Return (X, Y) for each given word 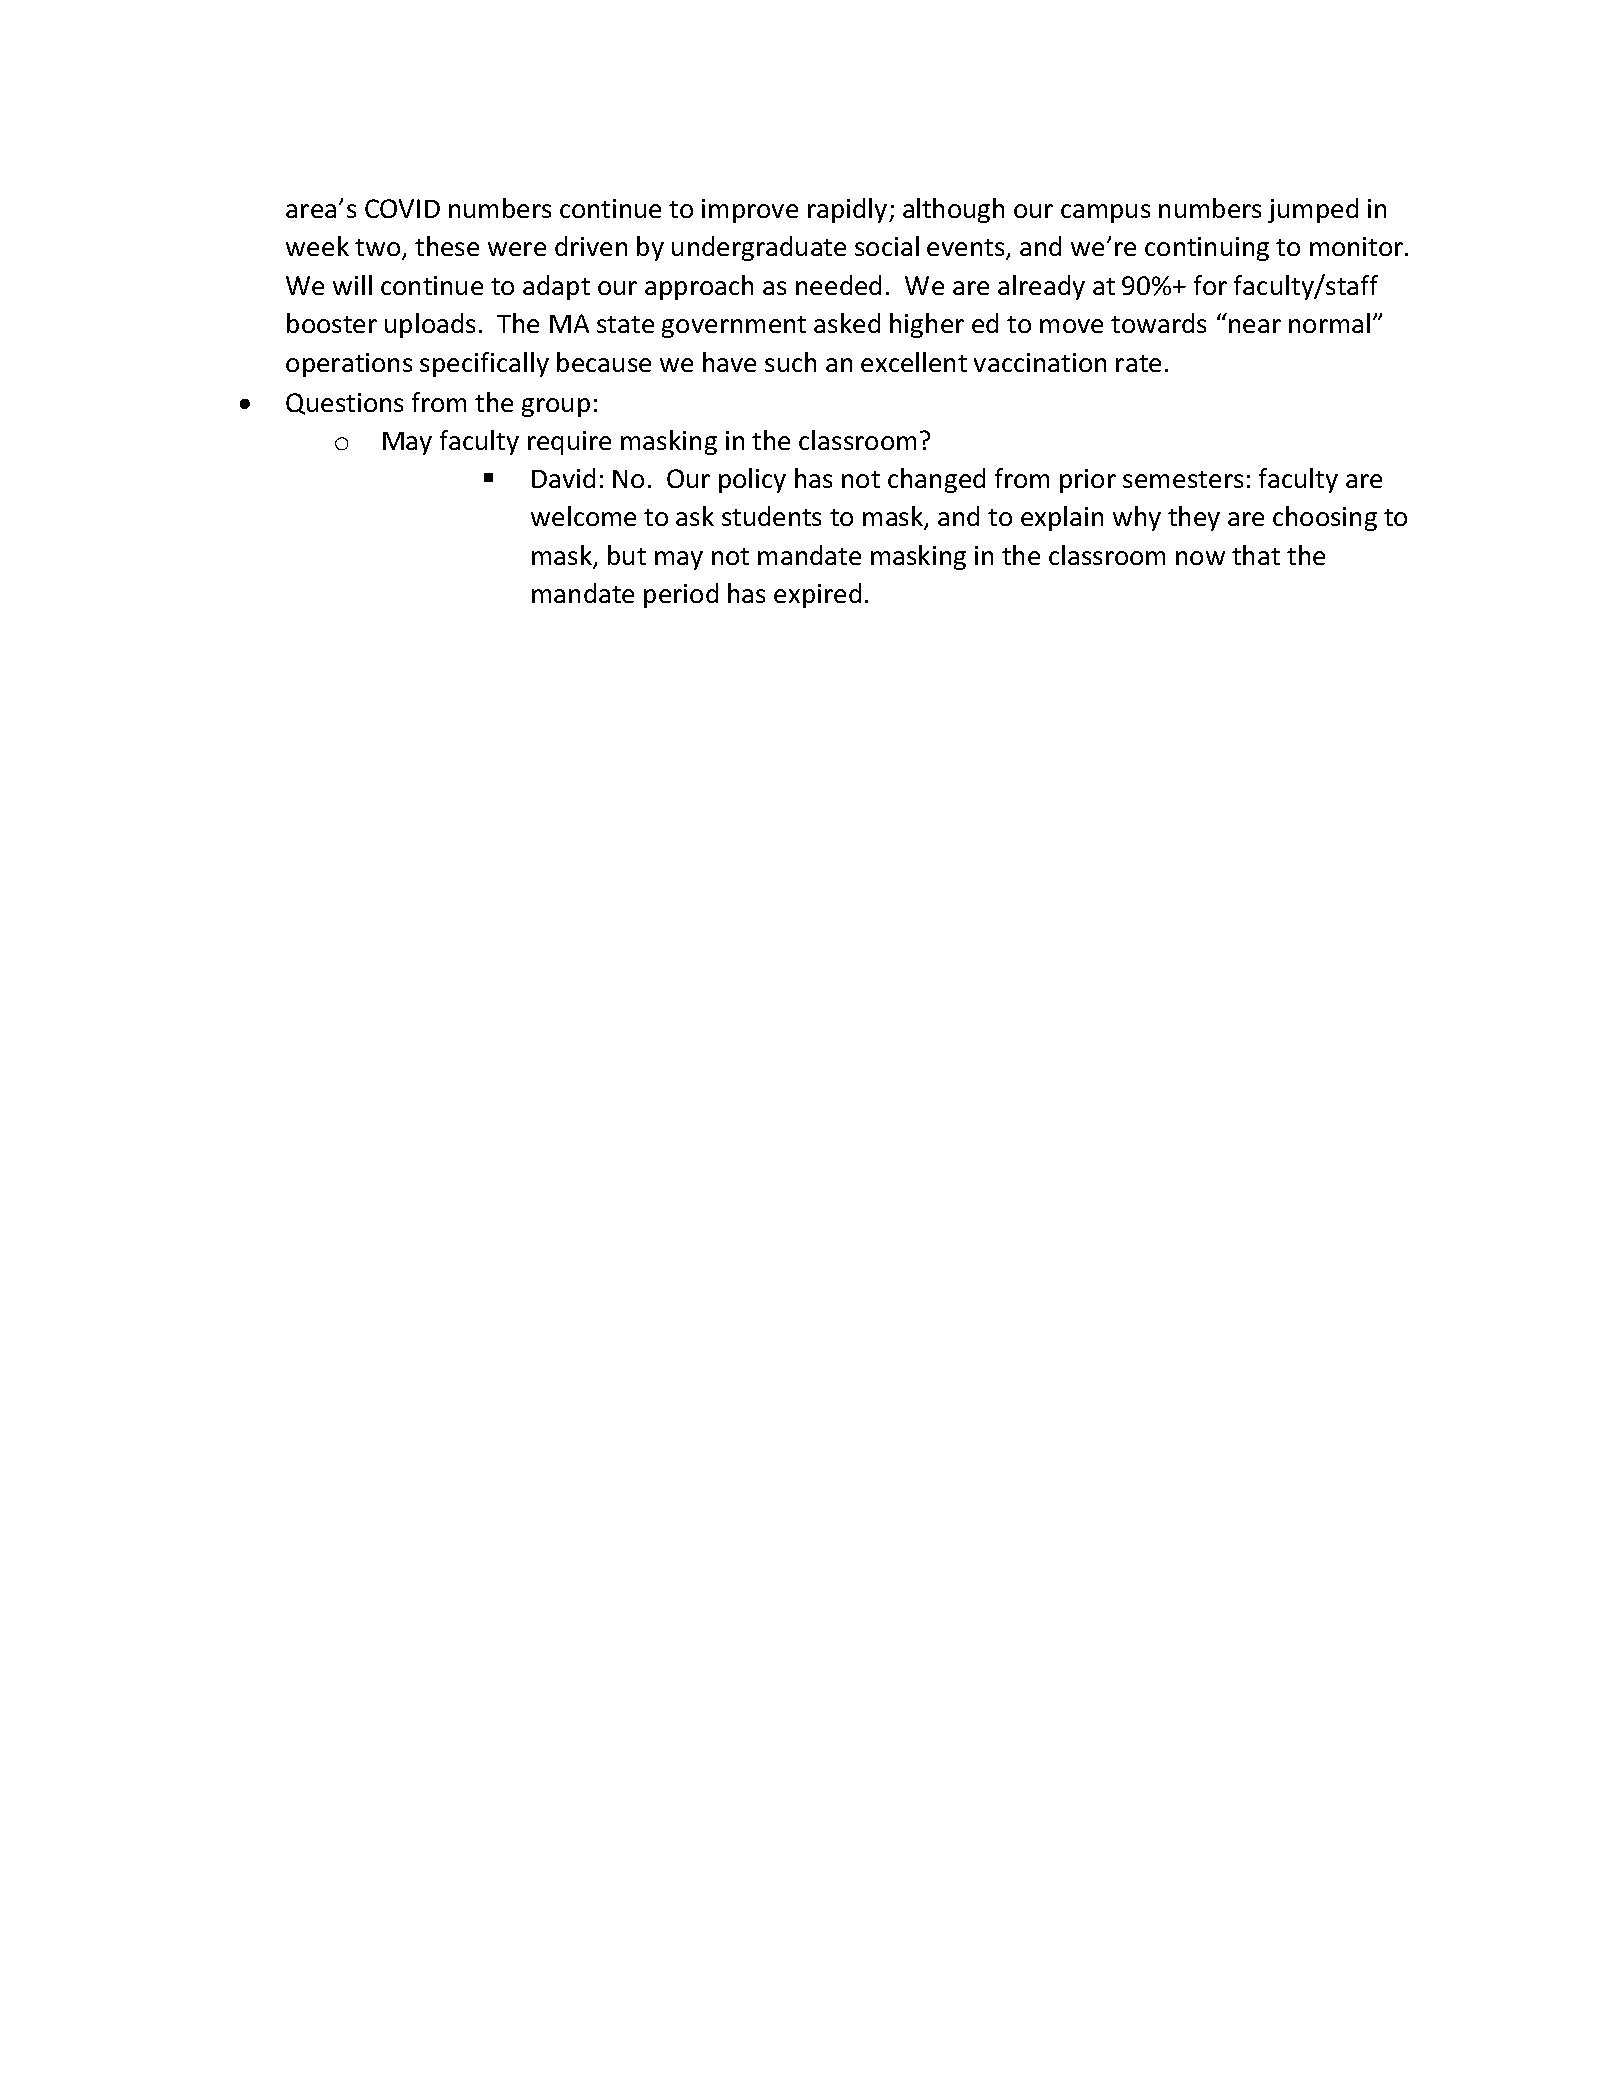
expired (817, 595)
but (627, 555)
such (790, 362)
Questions (344, 404)
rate (1138, 363)
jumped (1313, 210)
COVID (402, 208)
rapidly (849, 210)
